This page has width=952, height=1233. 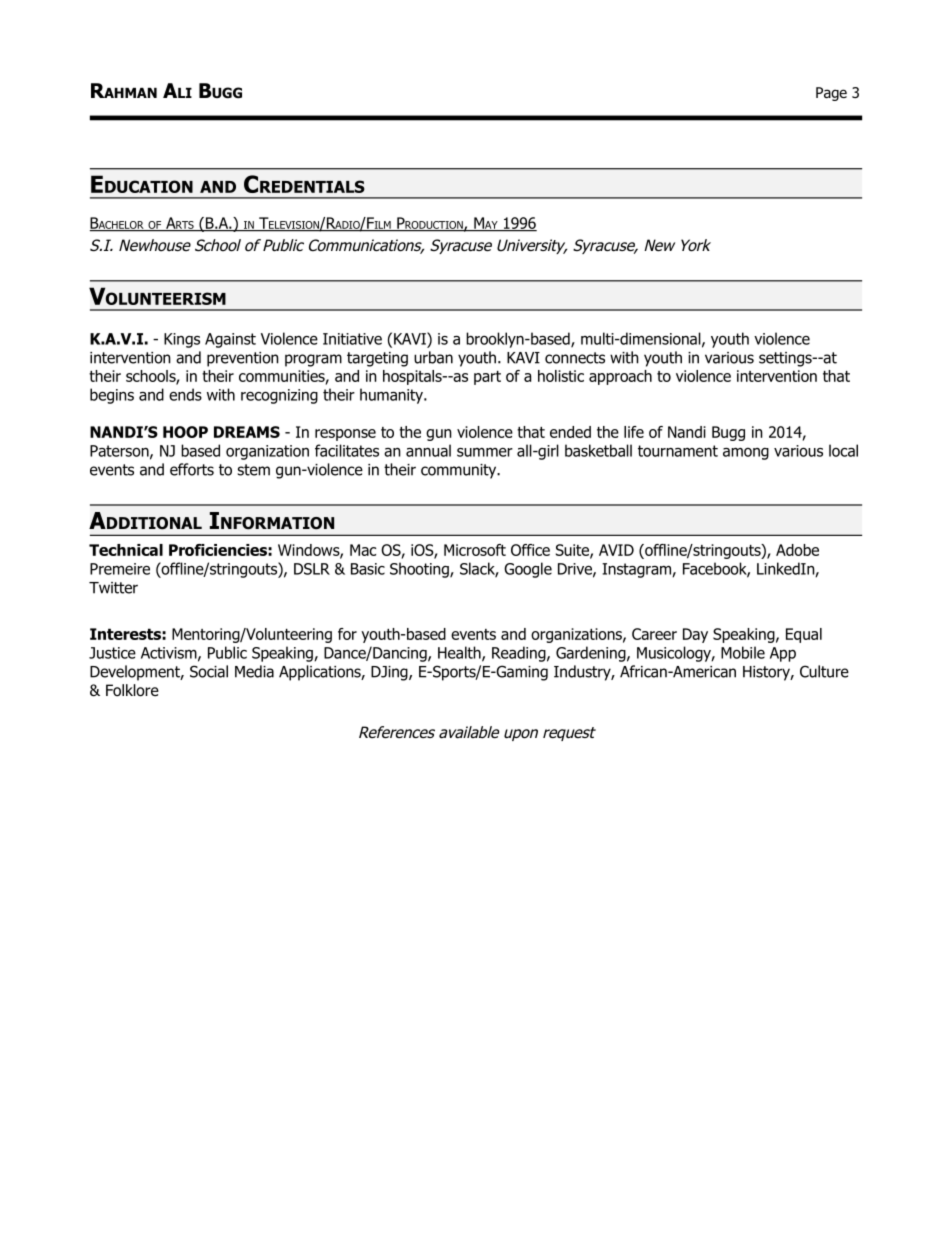 I want to click on Kings, so click(x=182, y=340).
